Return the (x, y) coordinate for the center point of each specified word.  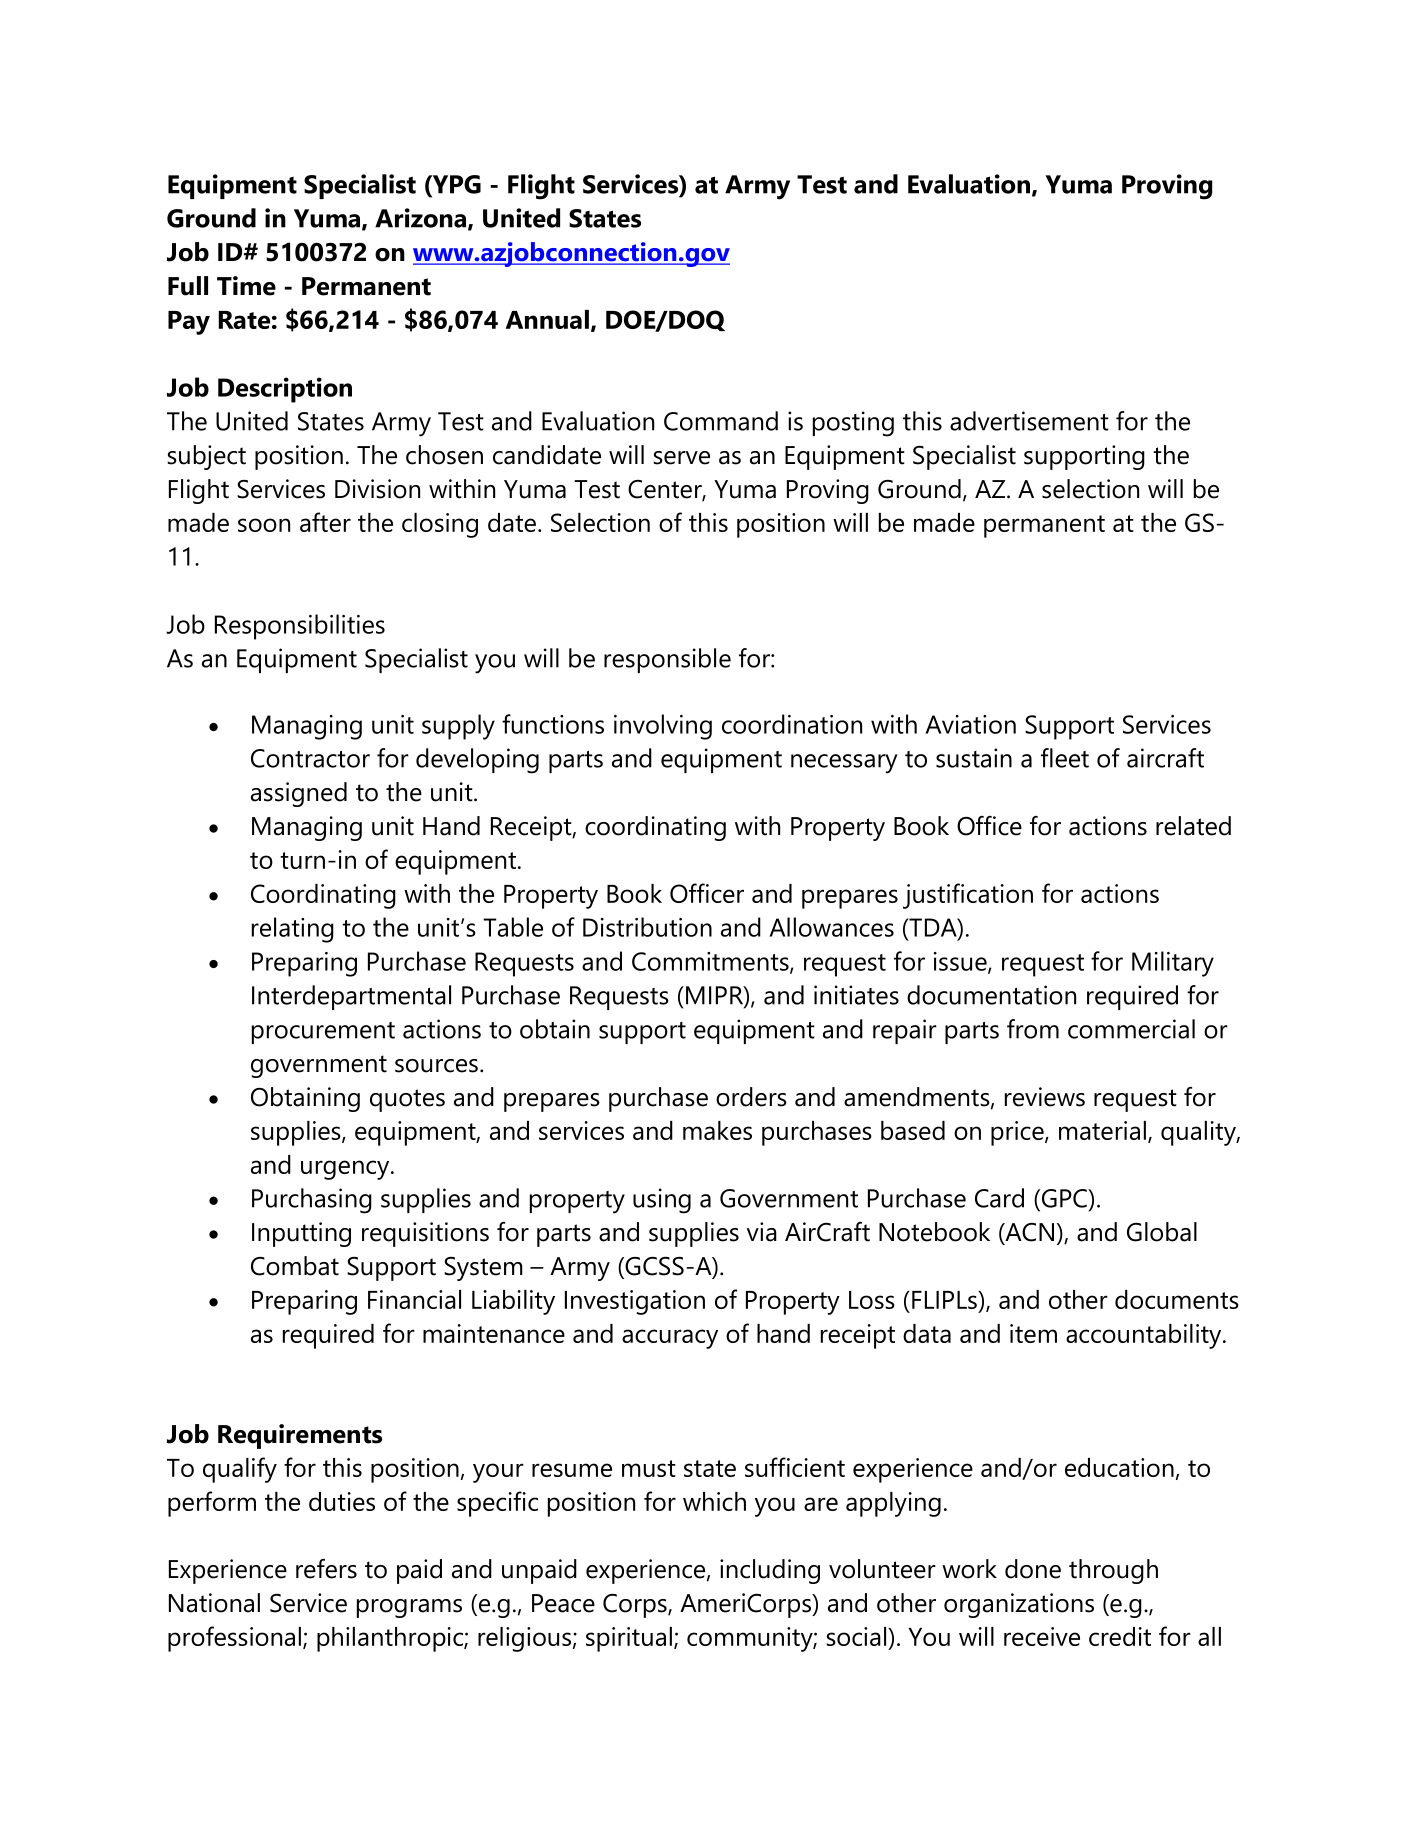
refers (326, 1569)
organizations (1019, 1605)
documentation (991, 995)
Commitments (711, 962)
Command (721, 421)
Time (246, 286)
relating (293, 930)
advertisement (1029, 421)
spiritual (629, 1639)
